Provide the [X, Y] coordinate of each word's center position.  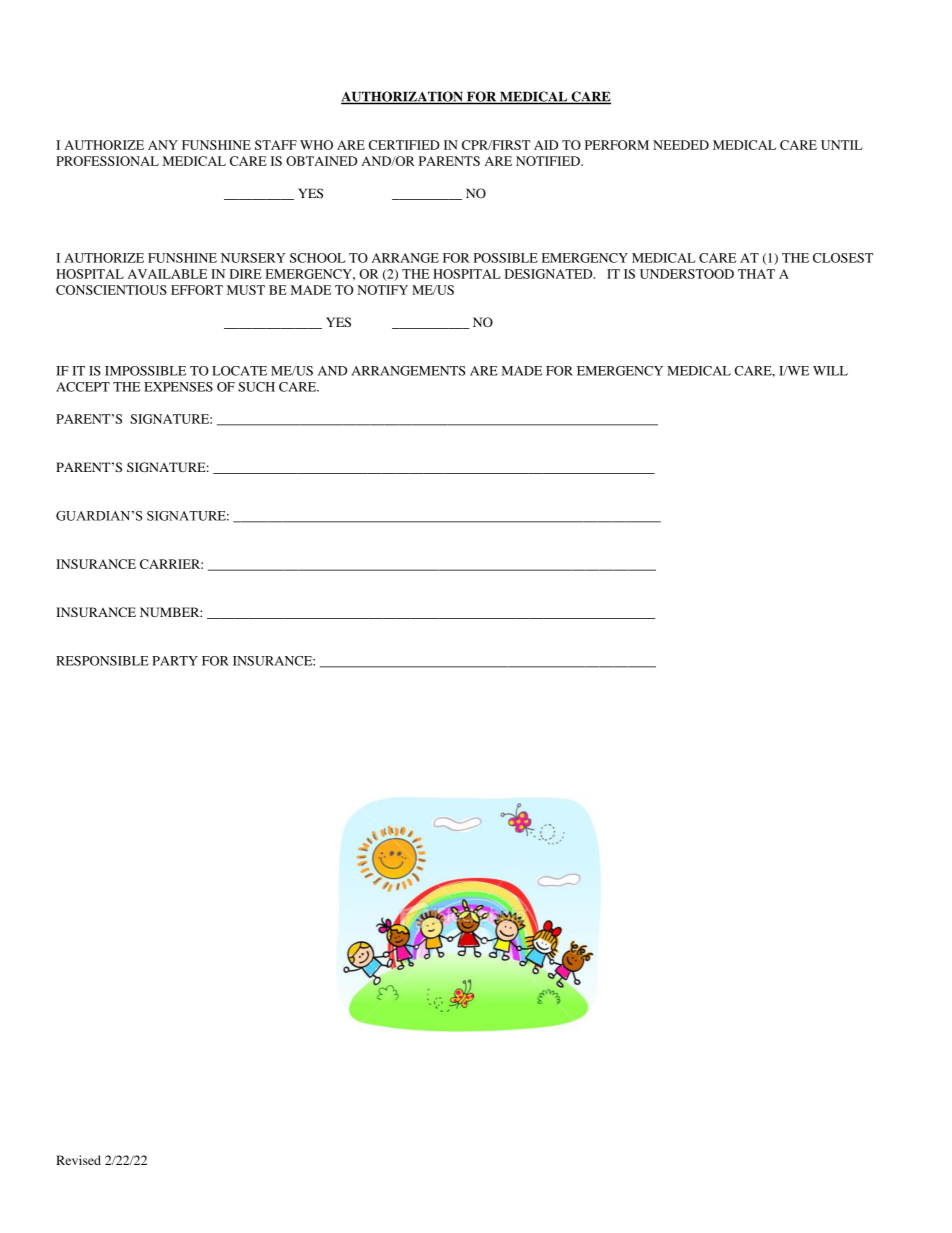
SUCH [256, 387]
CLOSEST [843, 258]
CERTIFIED [404, 145]
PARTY [175, 661]
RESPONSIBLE [102, 661]
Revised [78, 1160]
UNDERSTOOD [687, 274]
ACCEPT [83, 387]
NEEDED [681, 145]
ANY [163, 145]
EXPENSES [178, 387]
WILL [830, 371]
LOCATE [239, 371]
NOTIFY [382, 290]
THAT [756, 274]
